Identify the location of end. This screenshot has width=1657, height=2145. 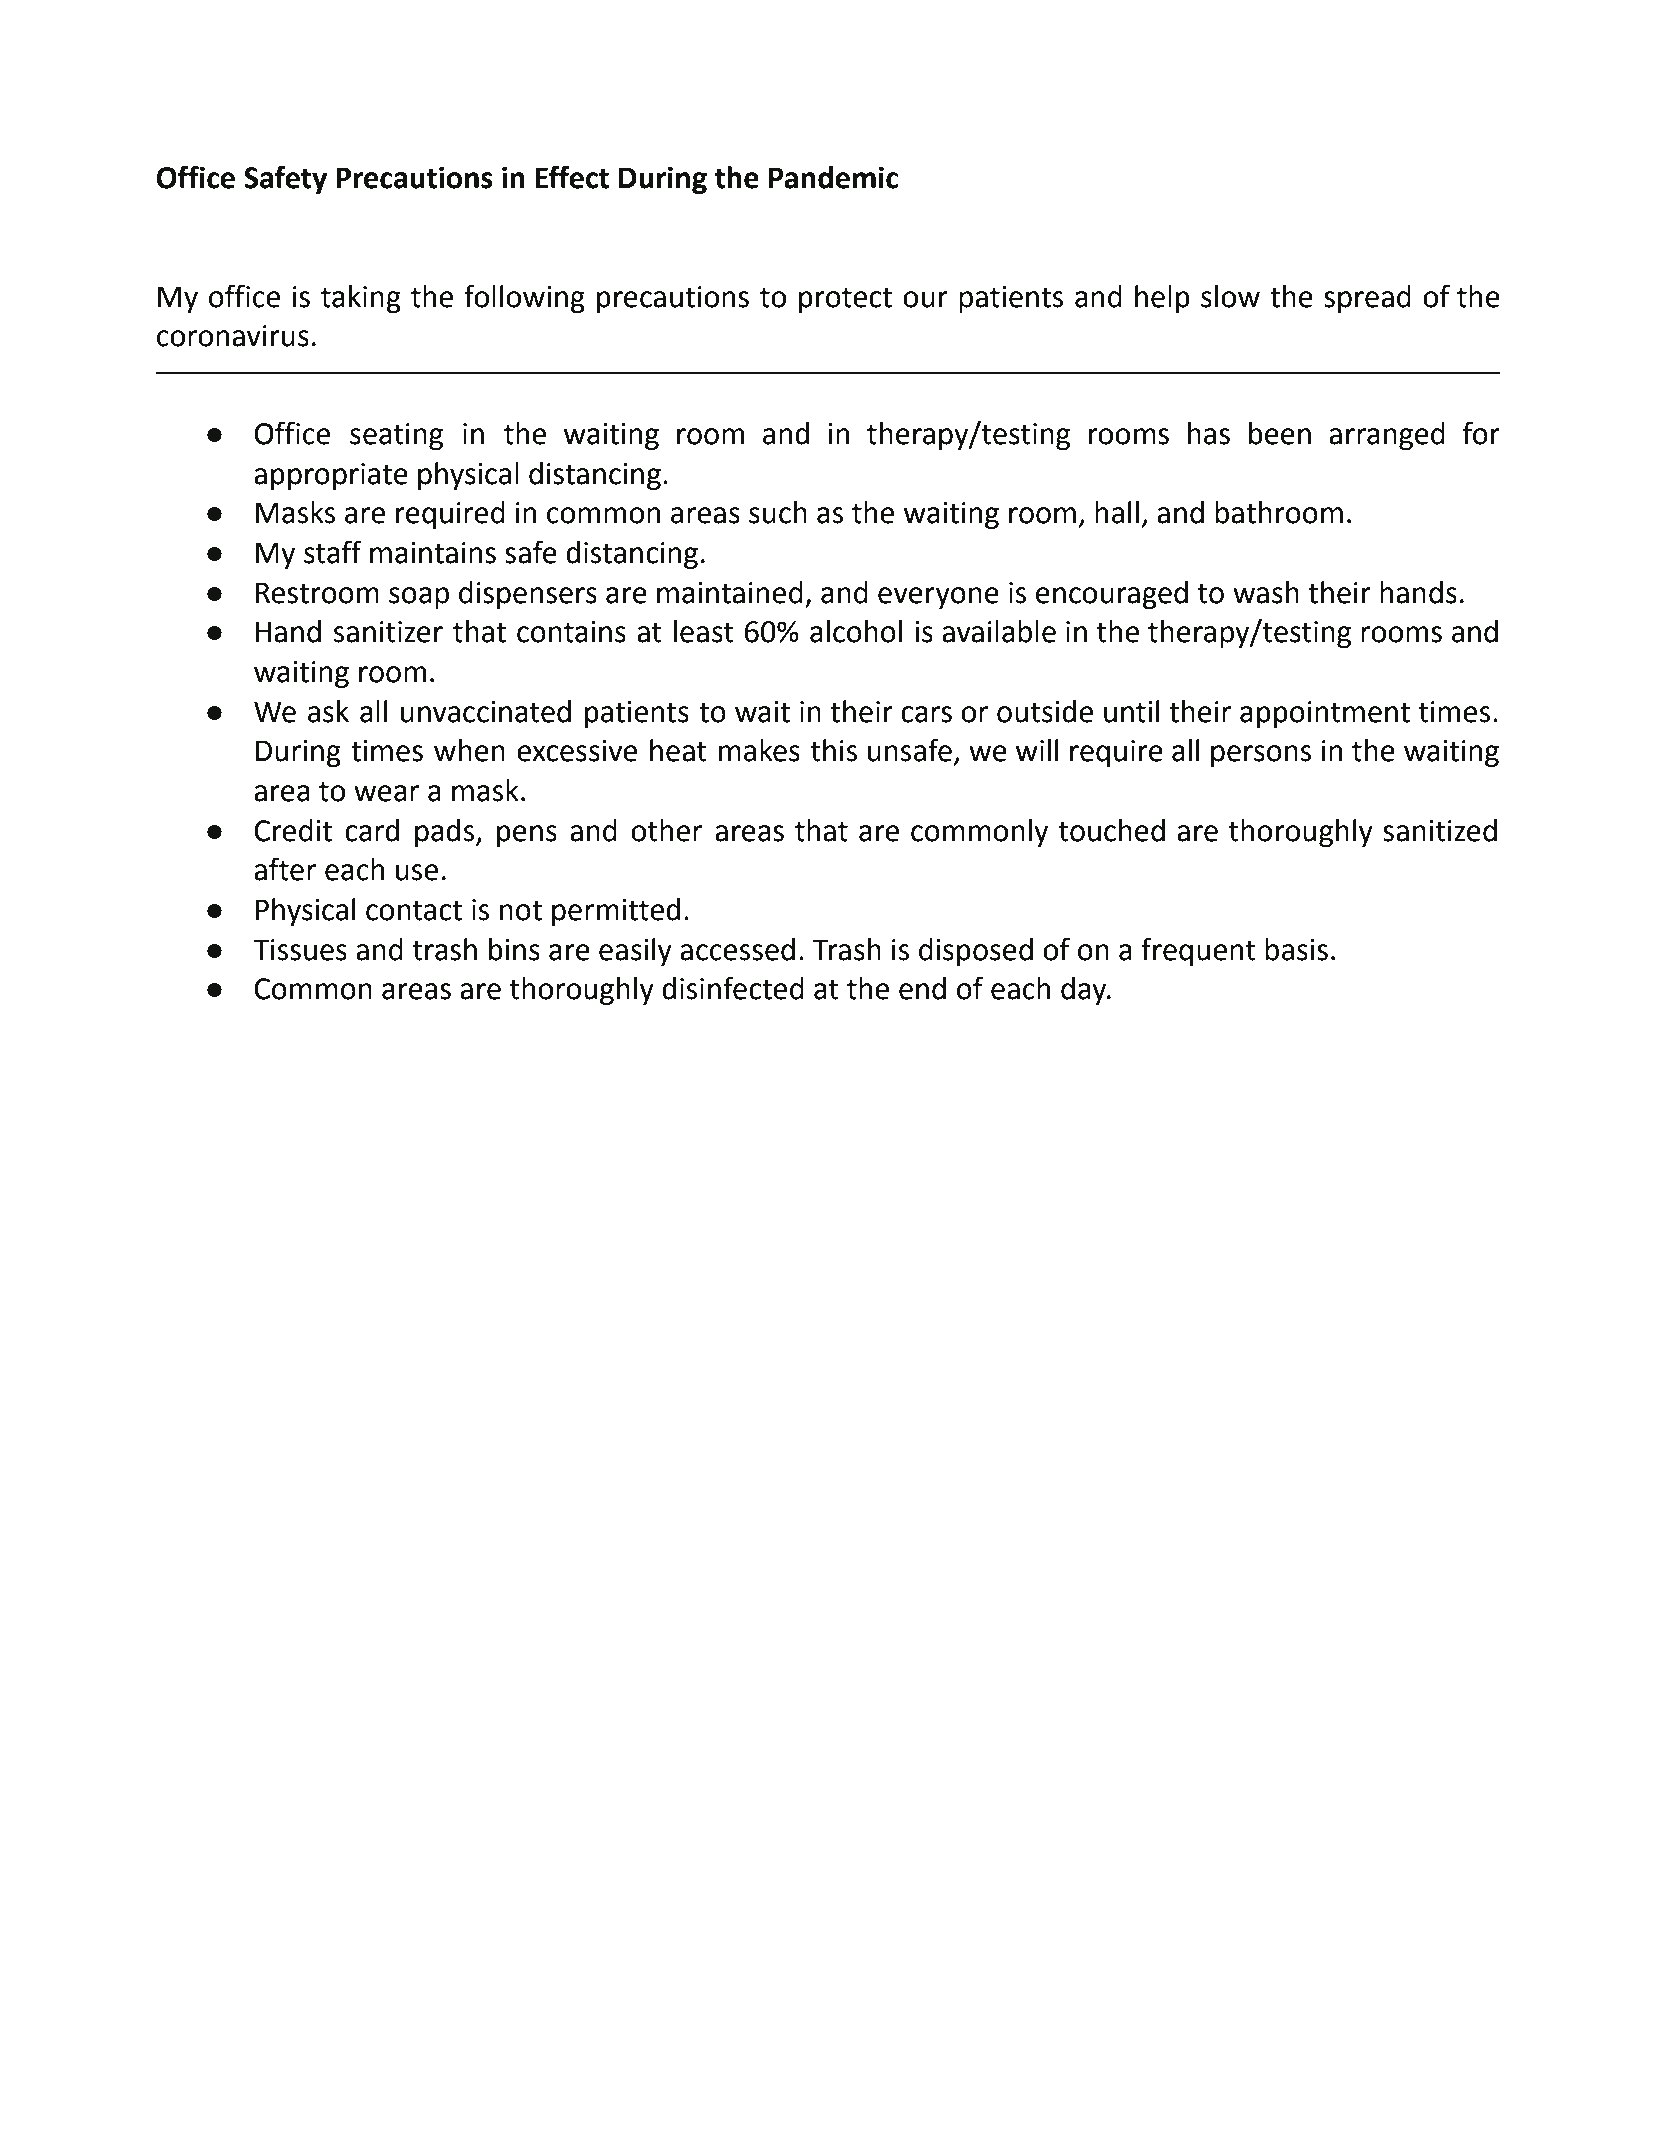
(922, 988).
